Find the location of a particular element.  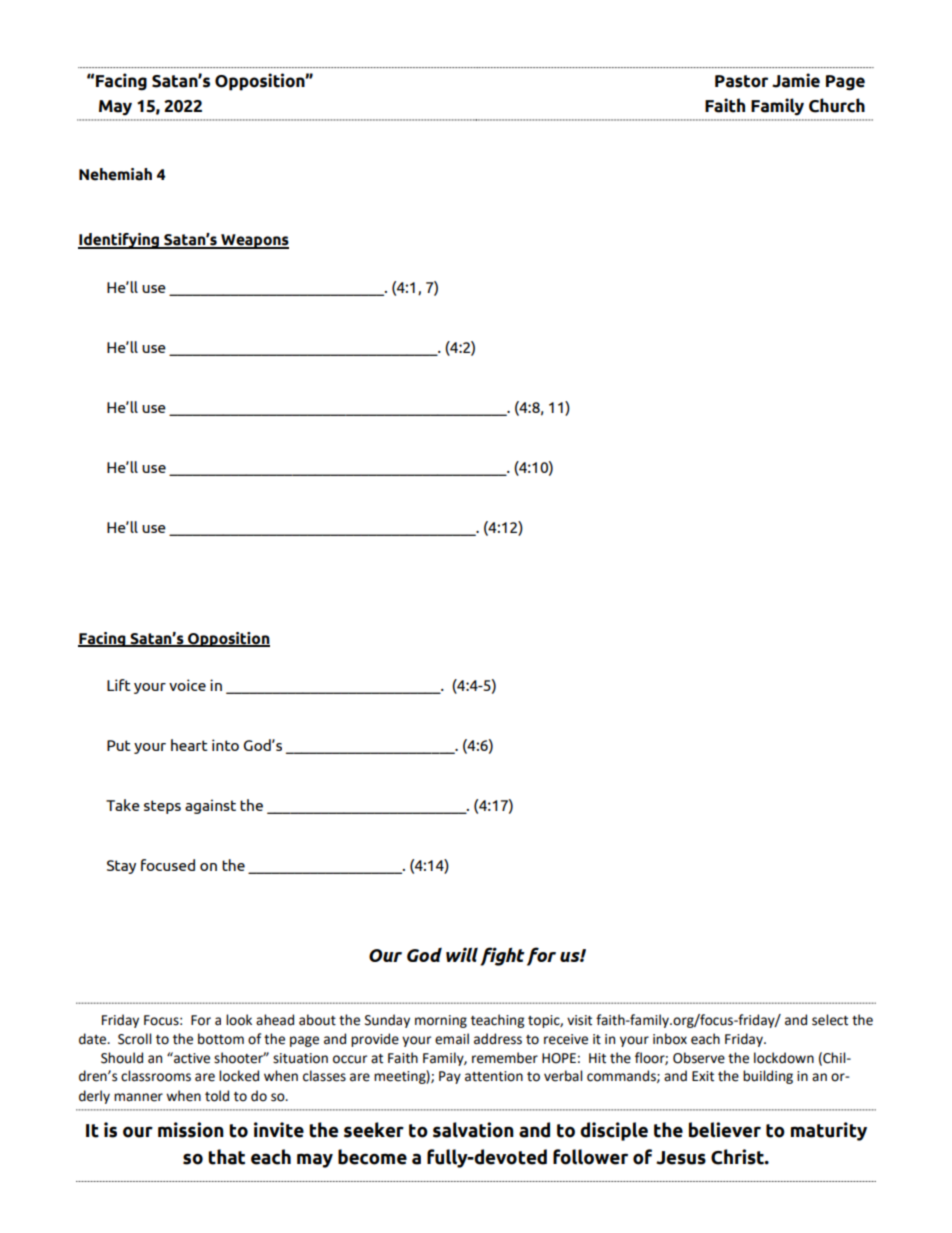

fight is located at coordinates (502, 956).
